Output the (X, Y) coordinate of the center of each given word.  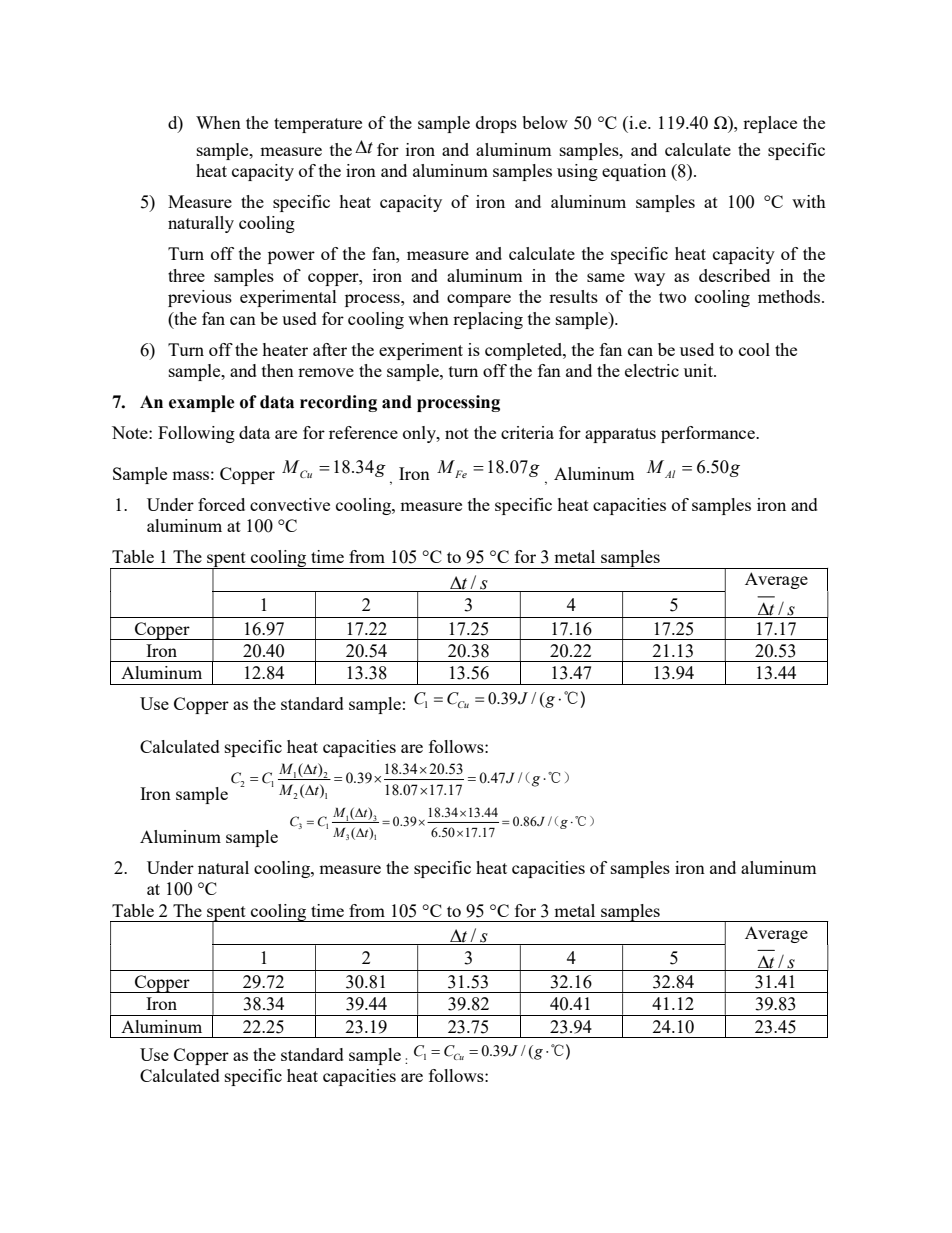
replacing (488, 320)
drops (496, 124)
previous (200, 298)
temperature (318, 125)
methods (790, 296)
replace (770, 124)
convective (290, 504)
